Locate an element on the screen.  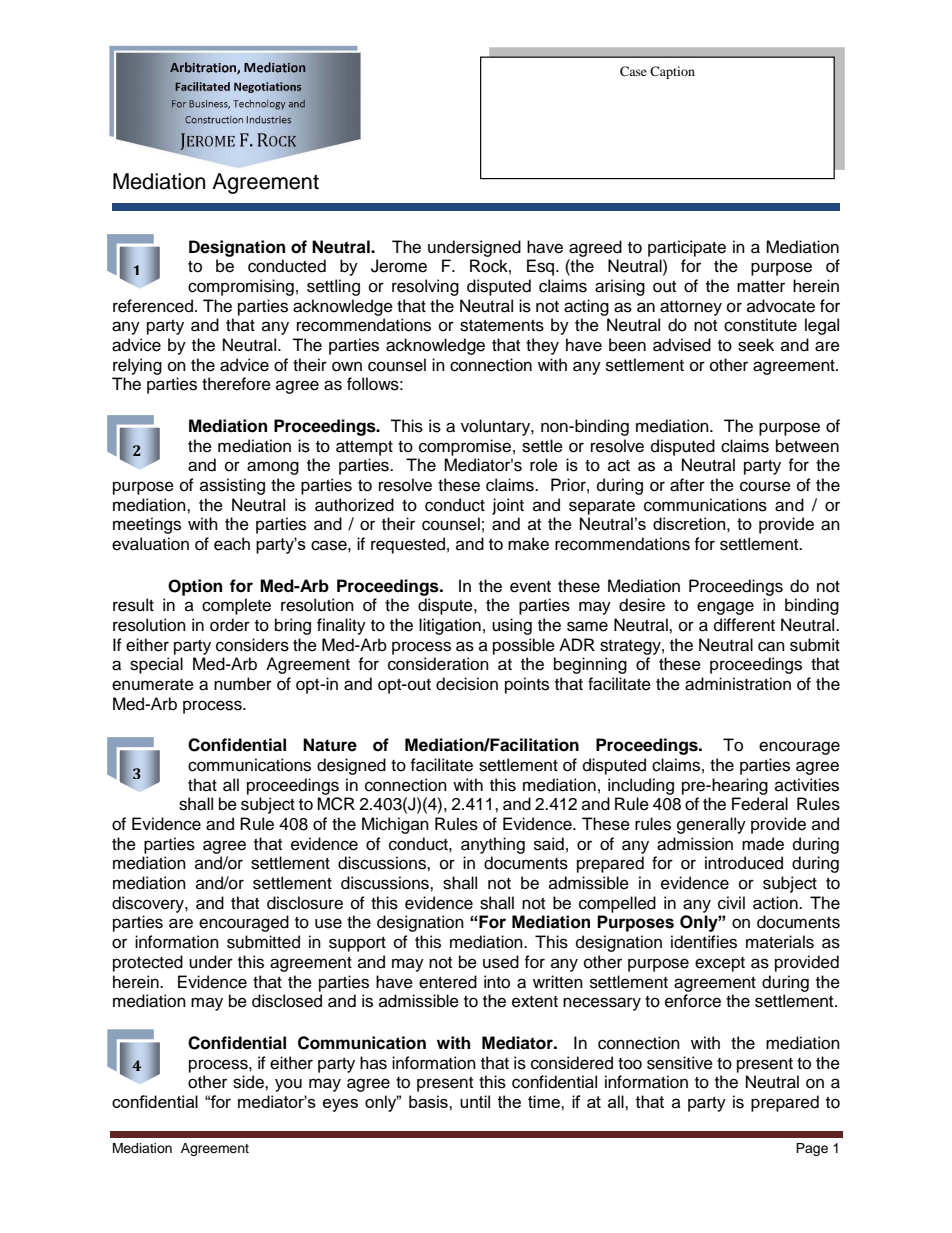
participate is located at coordinates (687, 248).
